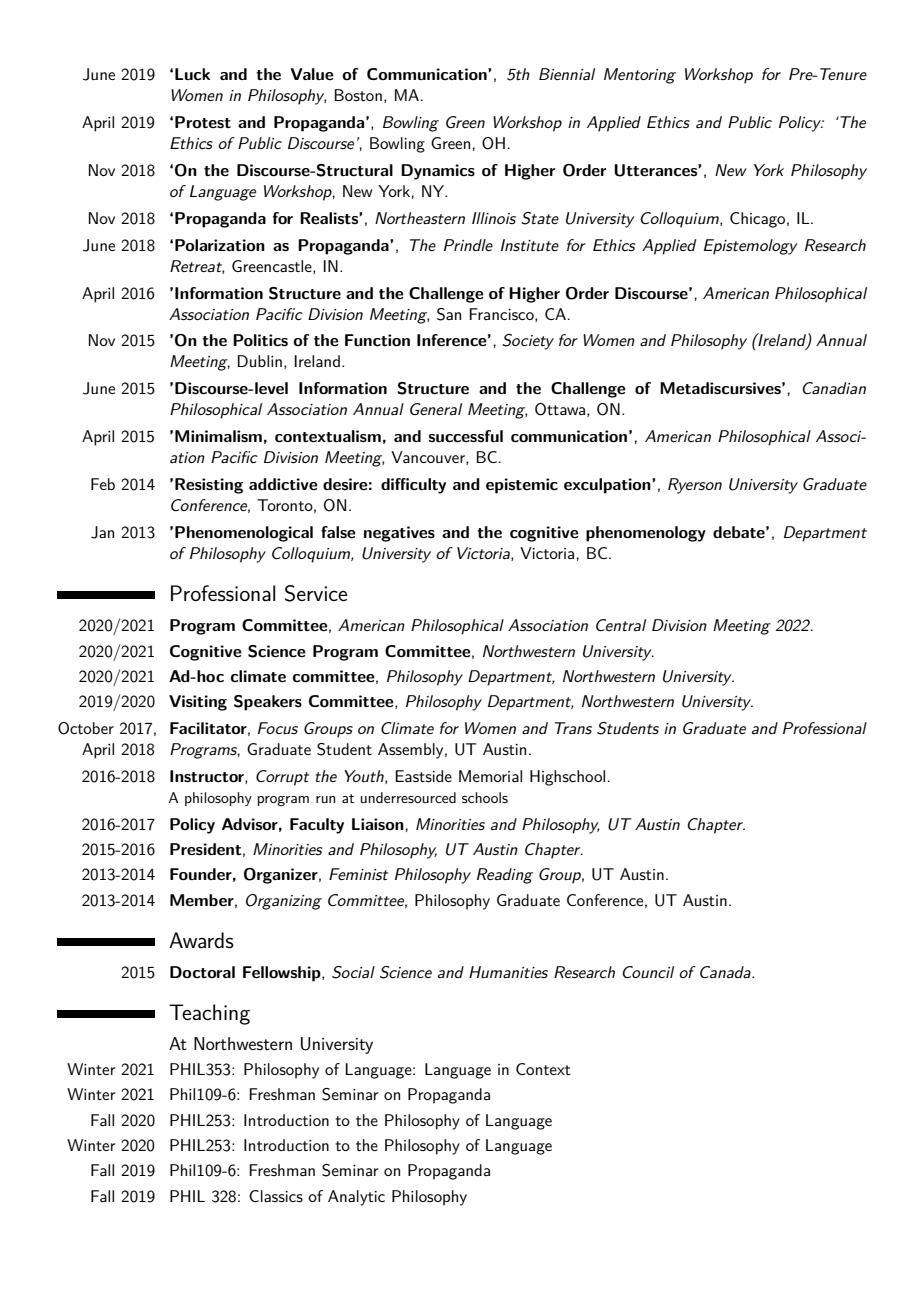 This image has width=924, height=1308. Describe the element at coordinates (438, 172) in the image. I see `Dynamics` at that location.
